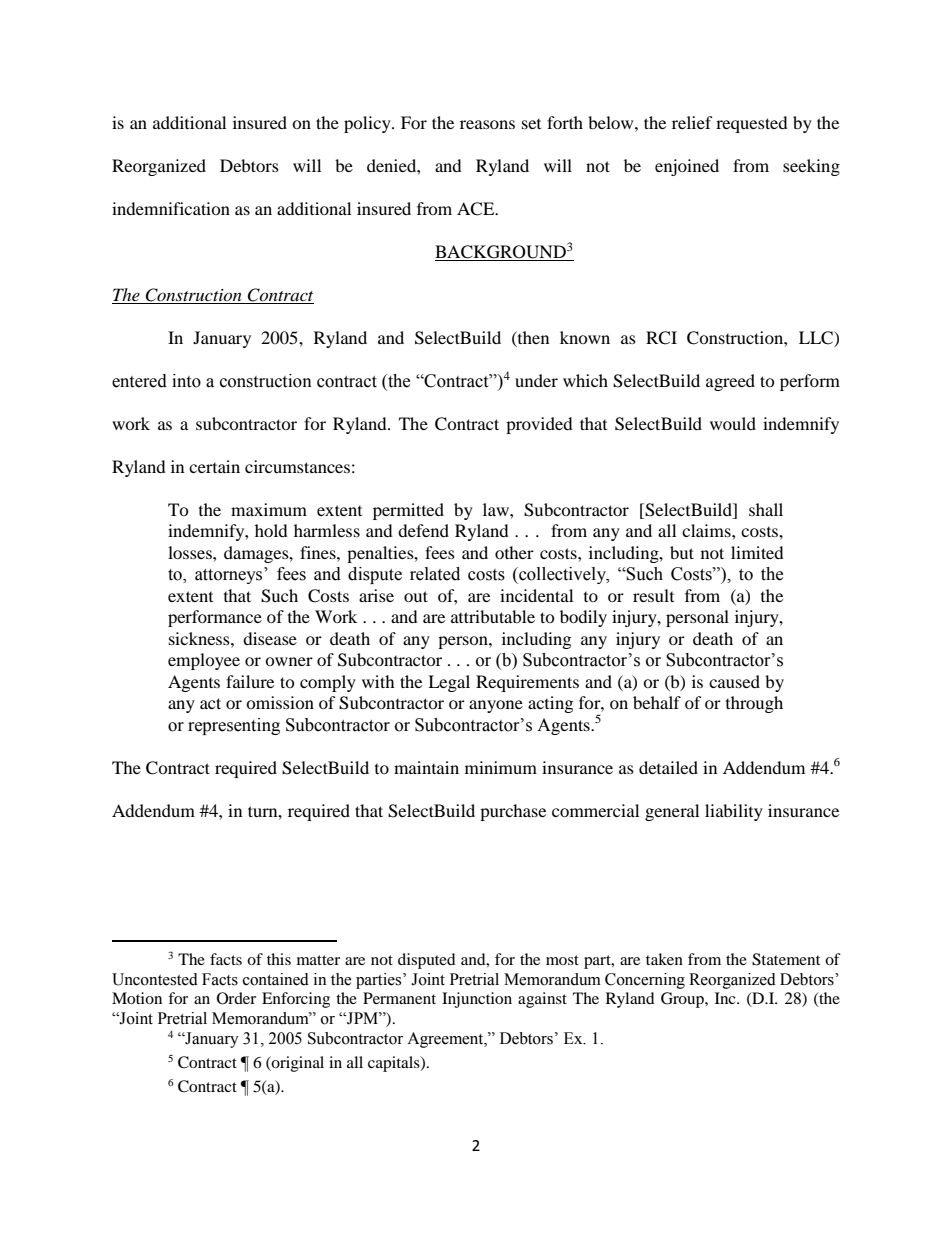  What do you see at coordinates (757, 552) in the image?
I see `limited` at bounding box center [757, 552].
